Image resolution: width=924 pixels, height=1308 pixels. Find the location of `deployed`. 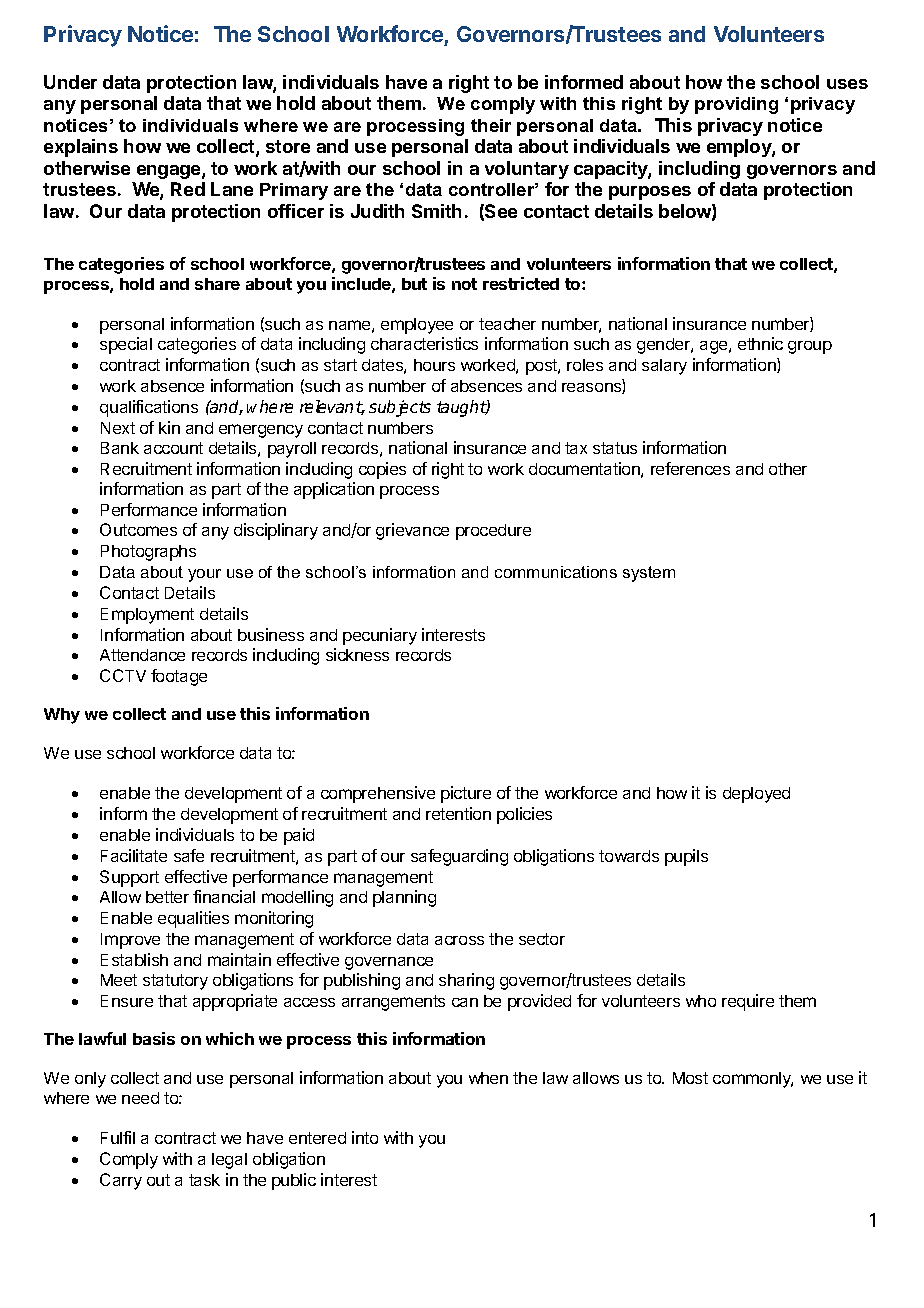

deployed is located at coordinates (756, 795).
